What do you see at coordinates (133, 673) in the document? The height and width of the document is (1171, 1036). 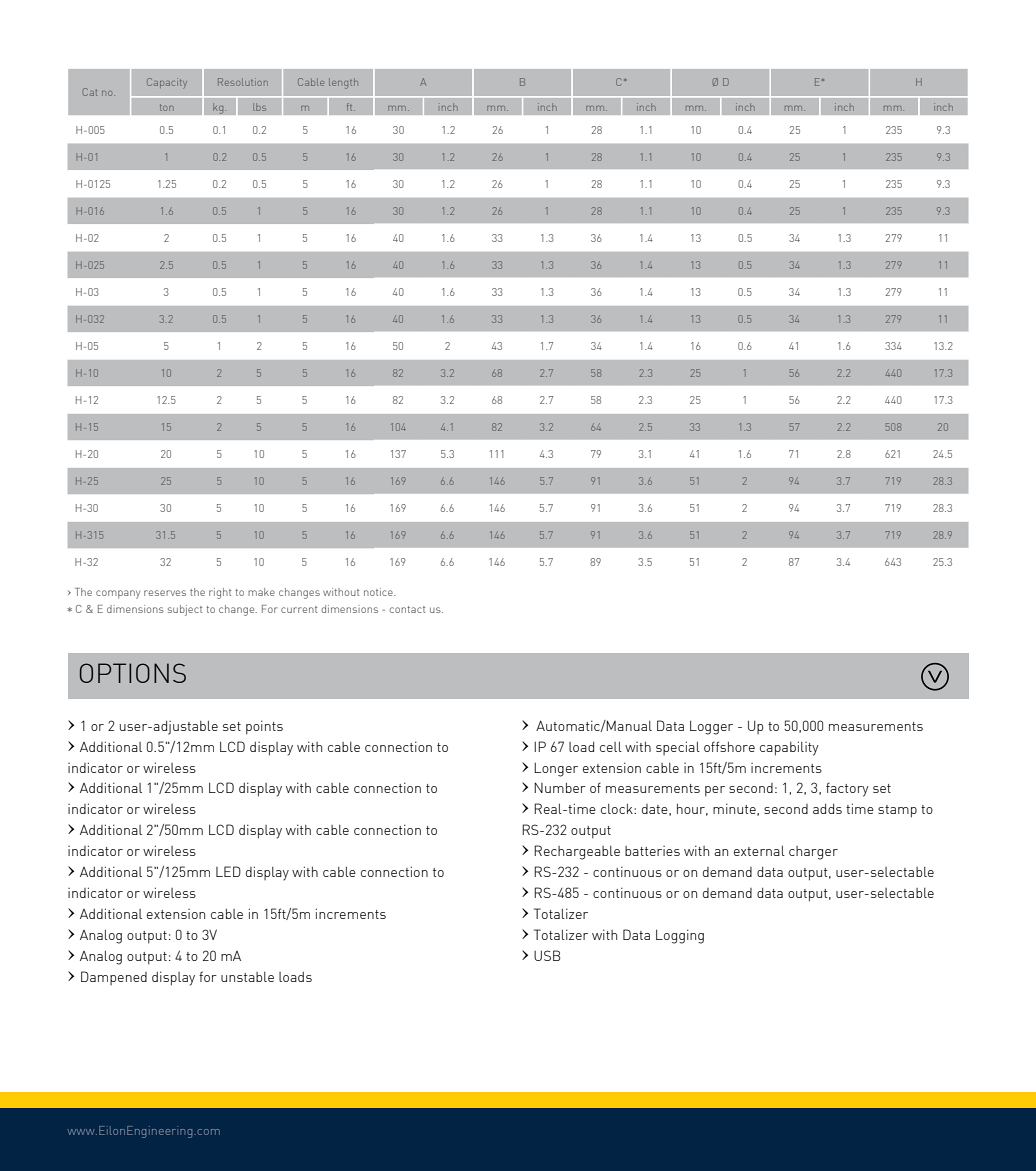 I see `OPTIONS` at bounding box center [133, 673].
